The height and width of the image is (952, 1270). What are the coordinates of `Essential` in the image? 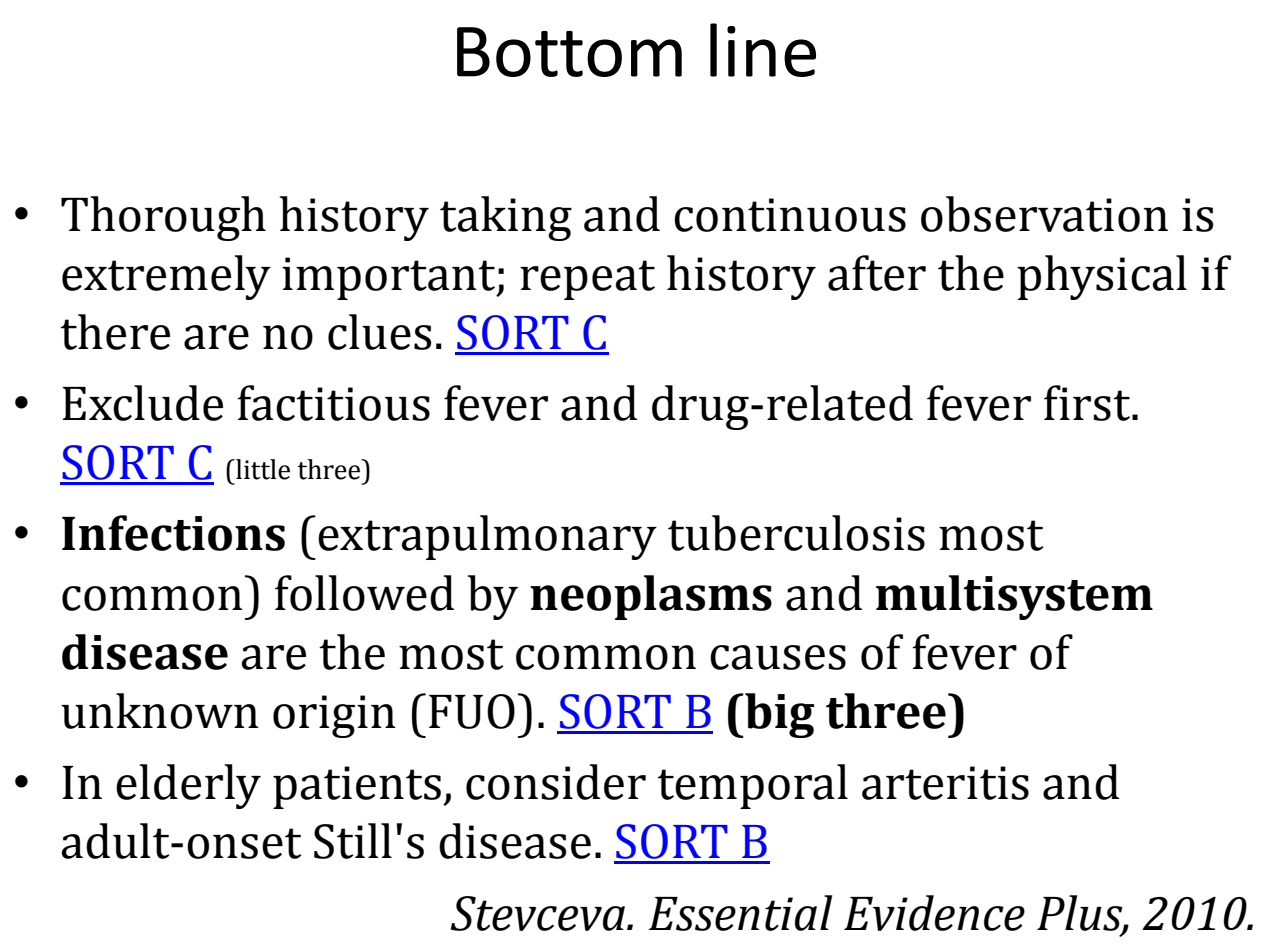 It's located at (740, 913).
